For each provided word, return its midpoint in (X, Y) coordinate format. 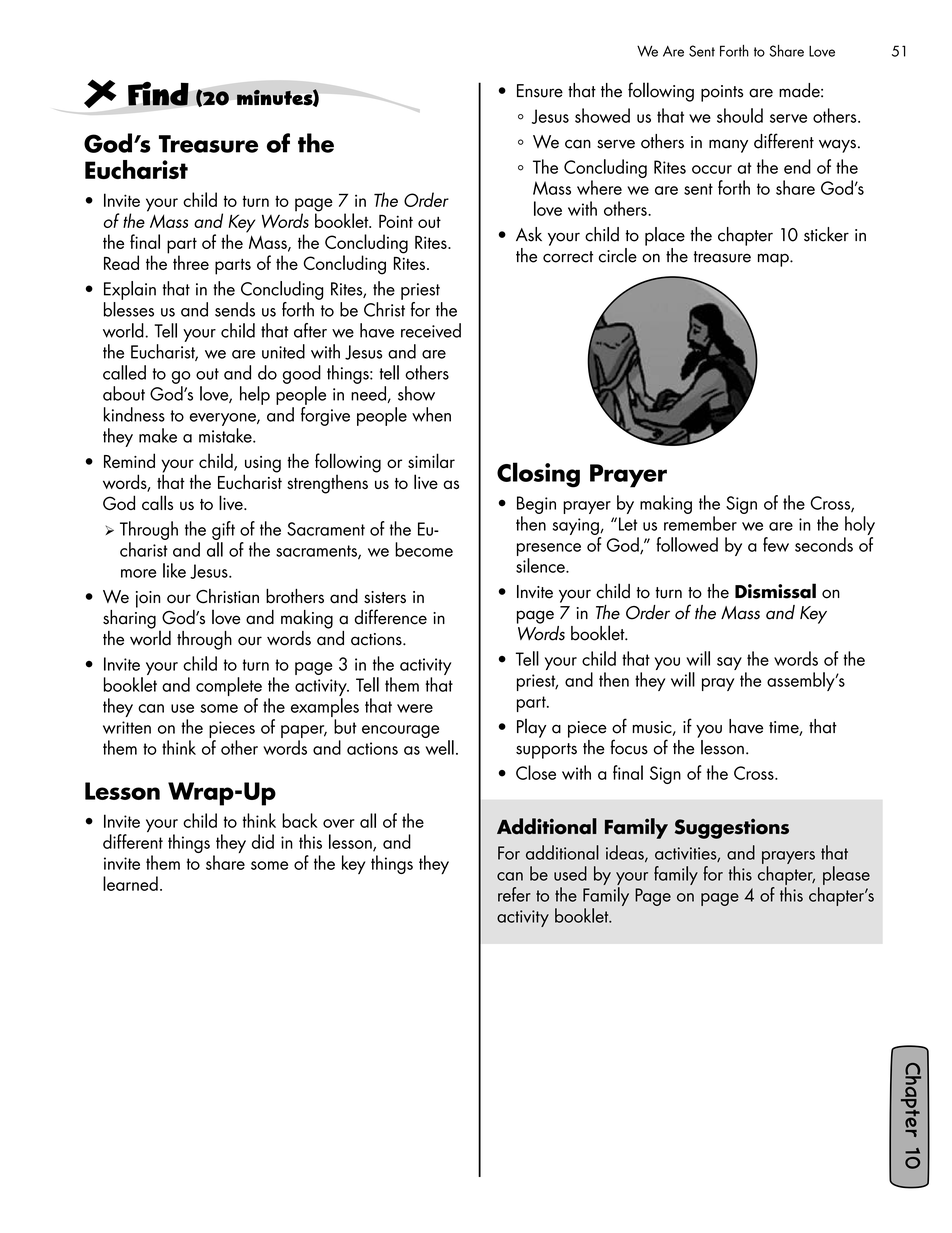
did (263, 841)
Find (158, 93)
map (774, 260)
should (740, 115)
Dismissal (775, 591)
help (255, 395)
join (148, 599)
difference (391, 617)
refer (514, 894)
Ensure (540, 91)
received (431, 330)
